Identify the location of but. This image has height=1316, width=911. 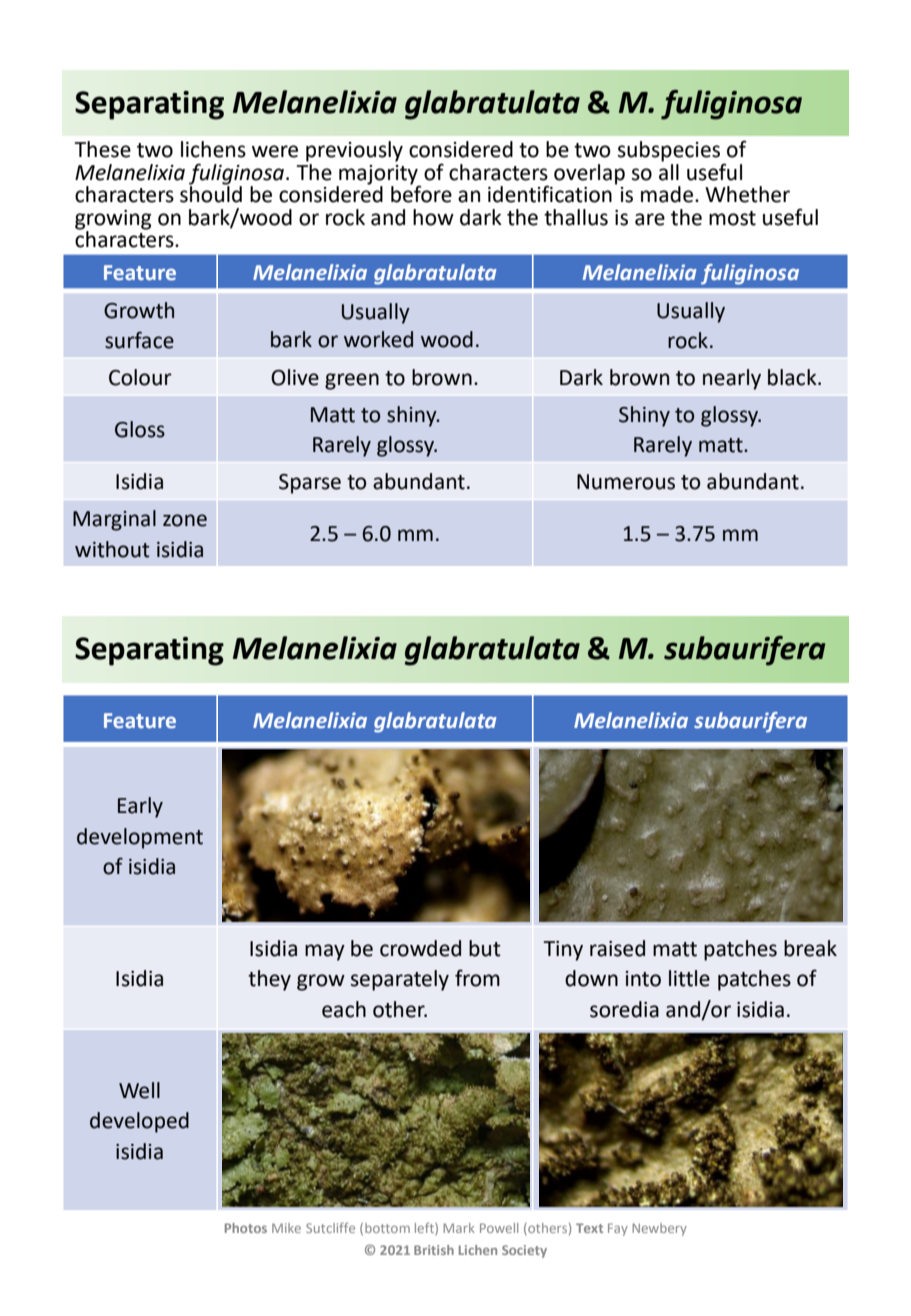
(485, 948).
